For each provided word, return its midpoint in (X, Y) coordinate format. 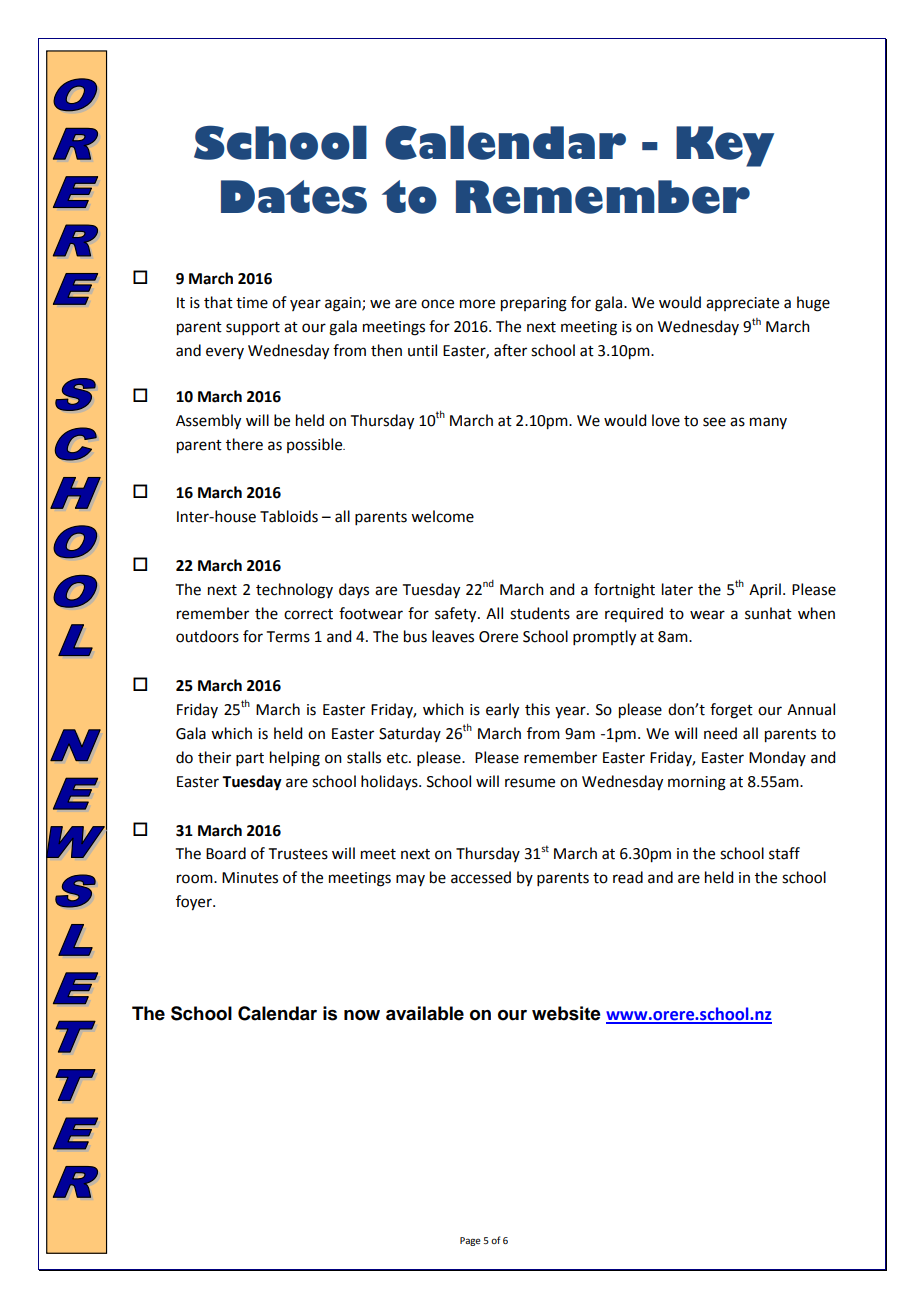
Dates (294, 197)
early (502, 711)
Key (725, 146)
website (566, 1013)
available (425, 1013)
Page (470, 1241)
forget (731, 711)
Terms (288, 637)
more (477, 304)
